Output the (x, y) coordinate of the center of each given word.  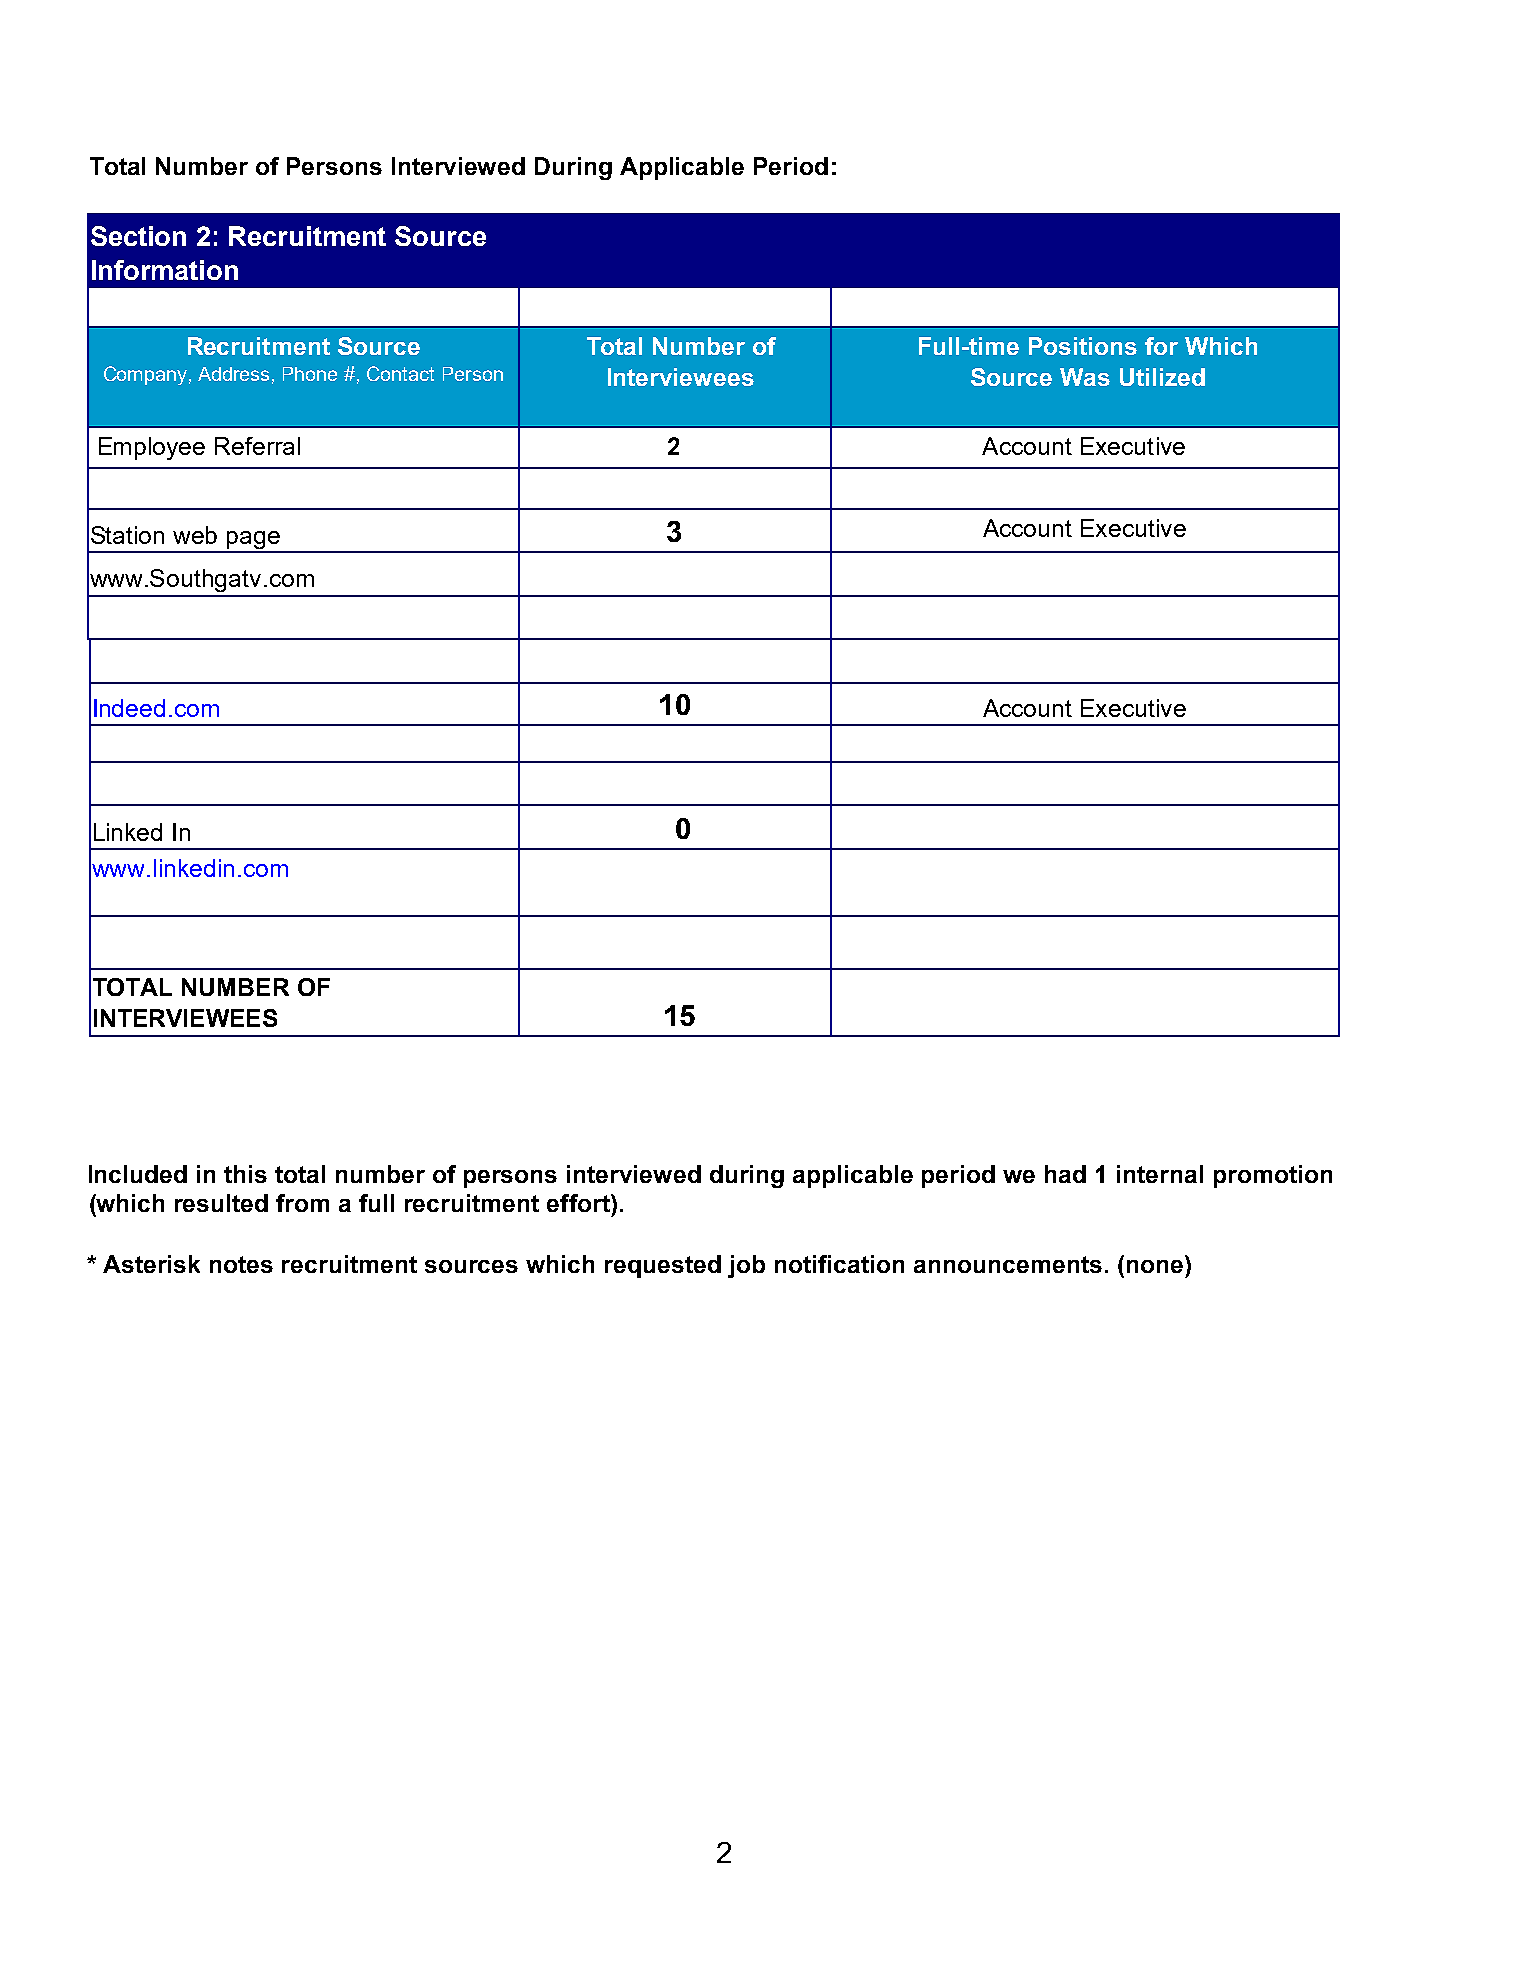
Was (1085, 377)
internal (1160, 1174)
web (195, 535)
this (245, 1174)
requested (663, 1266)
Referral (257, 446)
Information (165, 270)
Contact (400, 373)
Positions (1083, 346)
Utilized (1162, 377)
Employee (152, 448)
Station (127, 535)
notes (241, 1264)
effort (579, 1203)
